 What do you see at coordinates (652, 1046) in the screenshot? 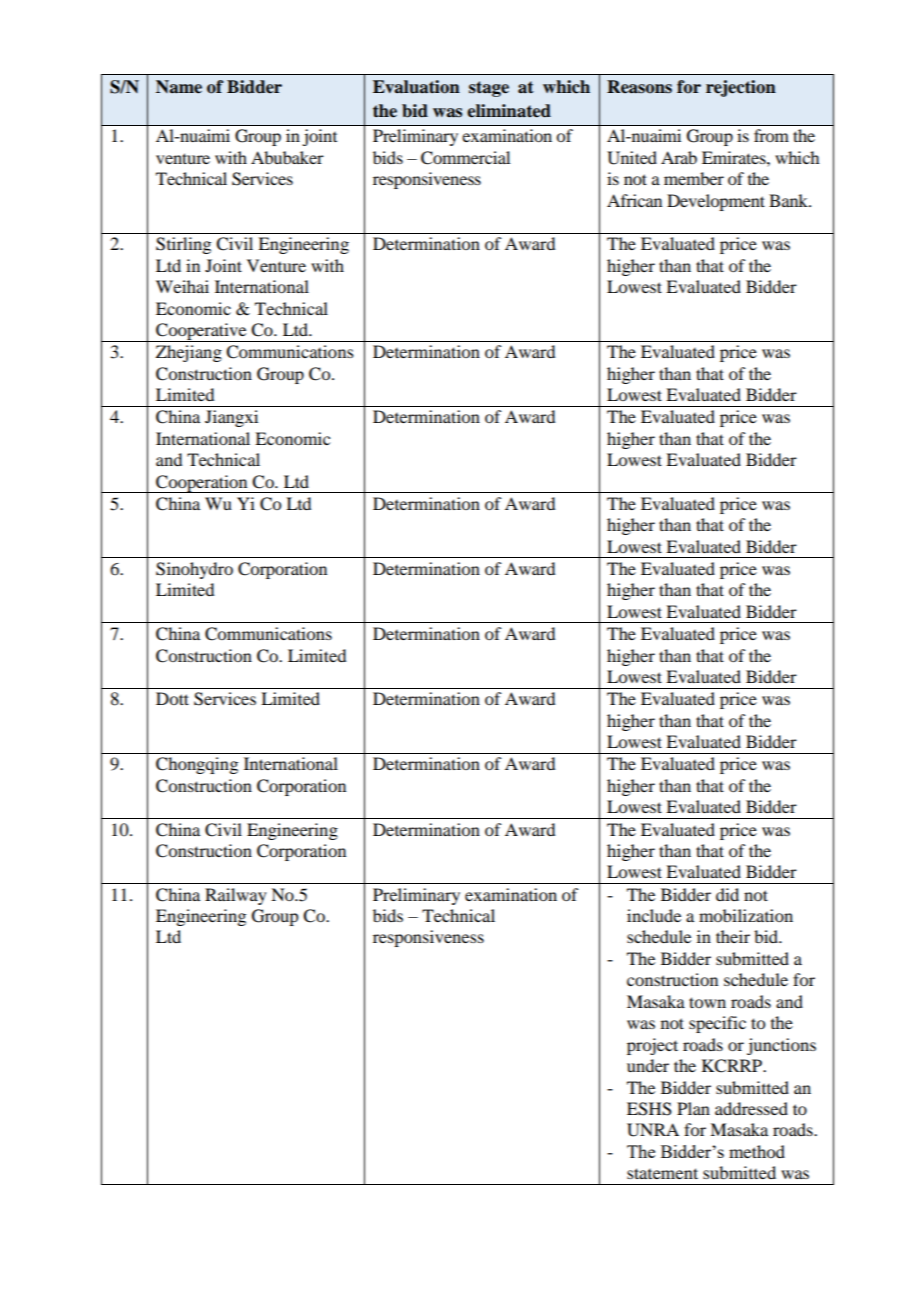
I see `project` at bounding box center [652, 1046].
